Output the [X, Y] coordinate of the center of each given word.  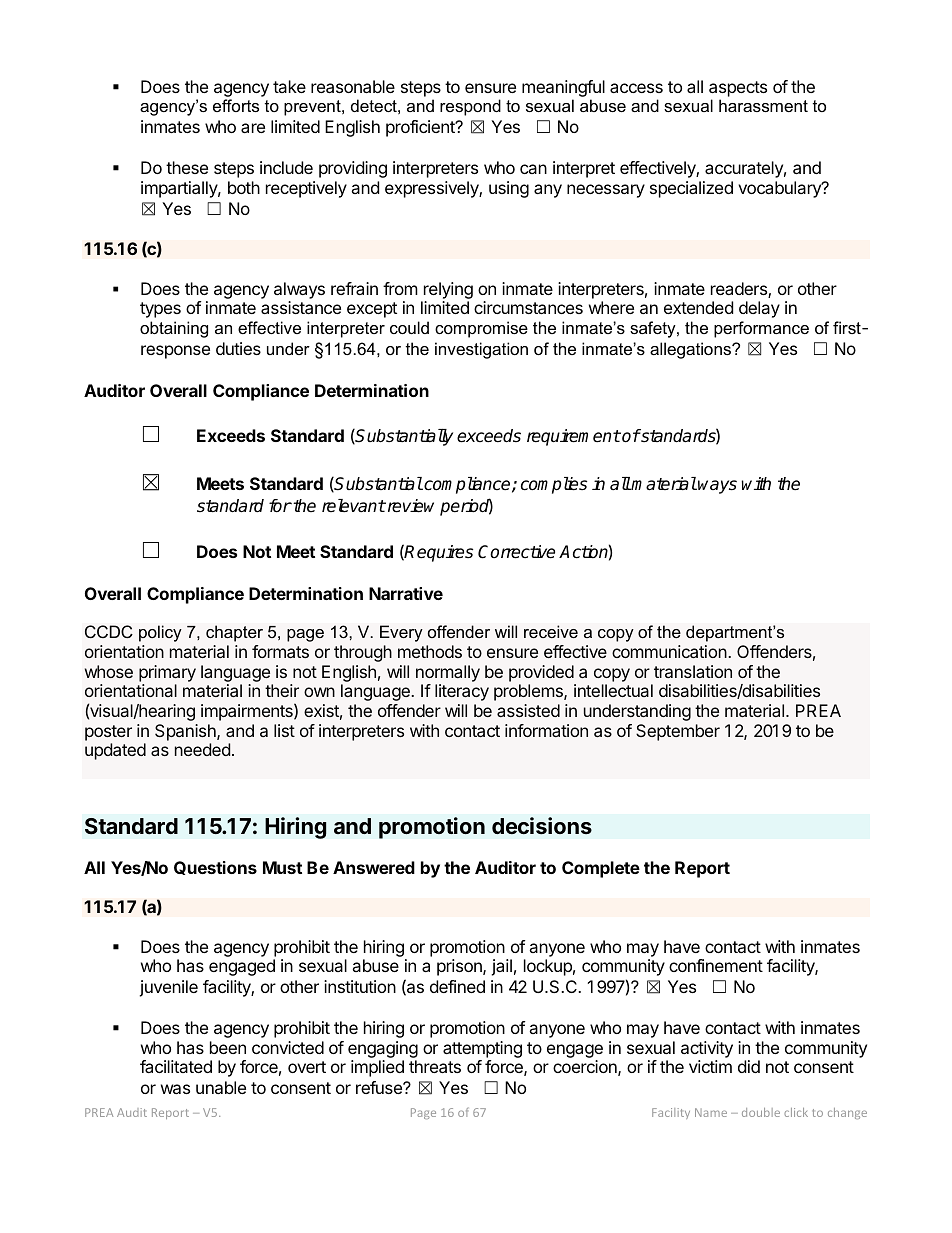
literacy [462, 692]
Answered [374, 867]
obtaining [174, 329]
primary [167, 673]
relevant [354, 506]
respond [470, 107]
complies [554, 485]
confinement [716, 965]
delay [759, 309]
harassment [763, 105]
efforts [236, 105]
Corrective [516, 552]
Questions [215, 868]
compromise [481, 329]
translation [693, 671]
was [175, 1089]
